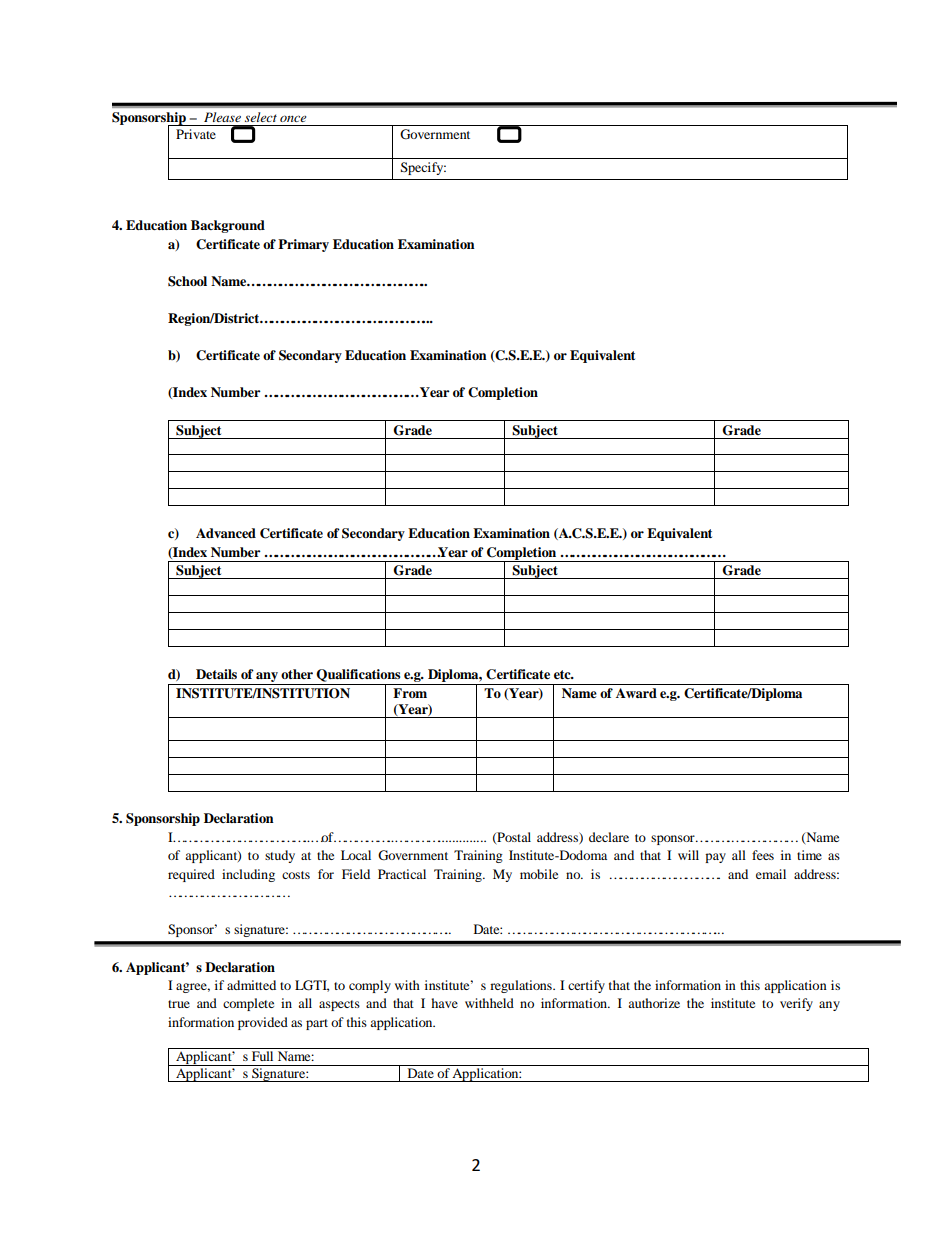 The width and height of the document is (952, 1233). Describe the element at coordinates (410, 693) in the document. I see `From` at that location.
